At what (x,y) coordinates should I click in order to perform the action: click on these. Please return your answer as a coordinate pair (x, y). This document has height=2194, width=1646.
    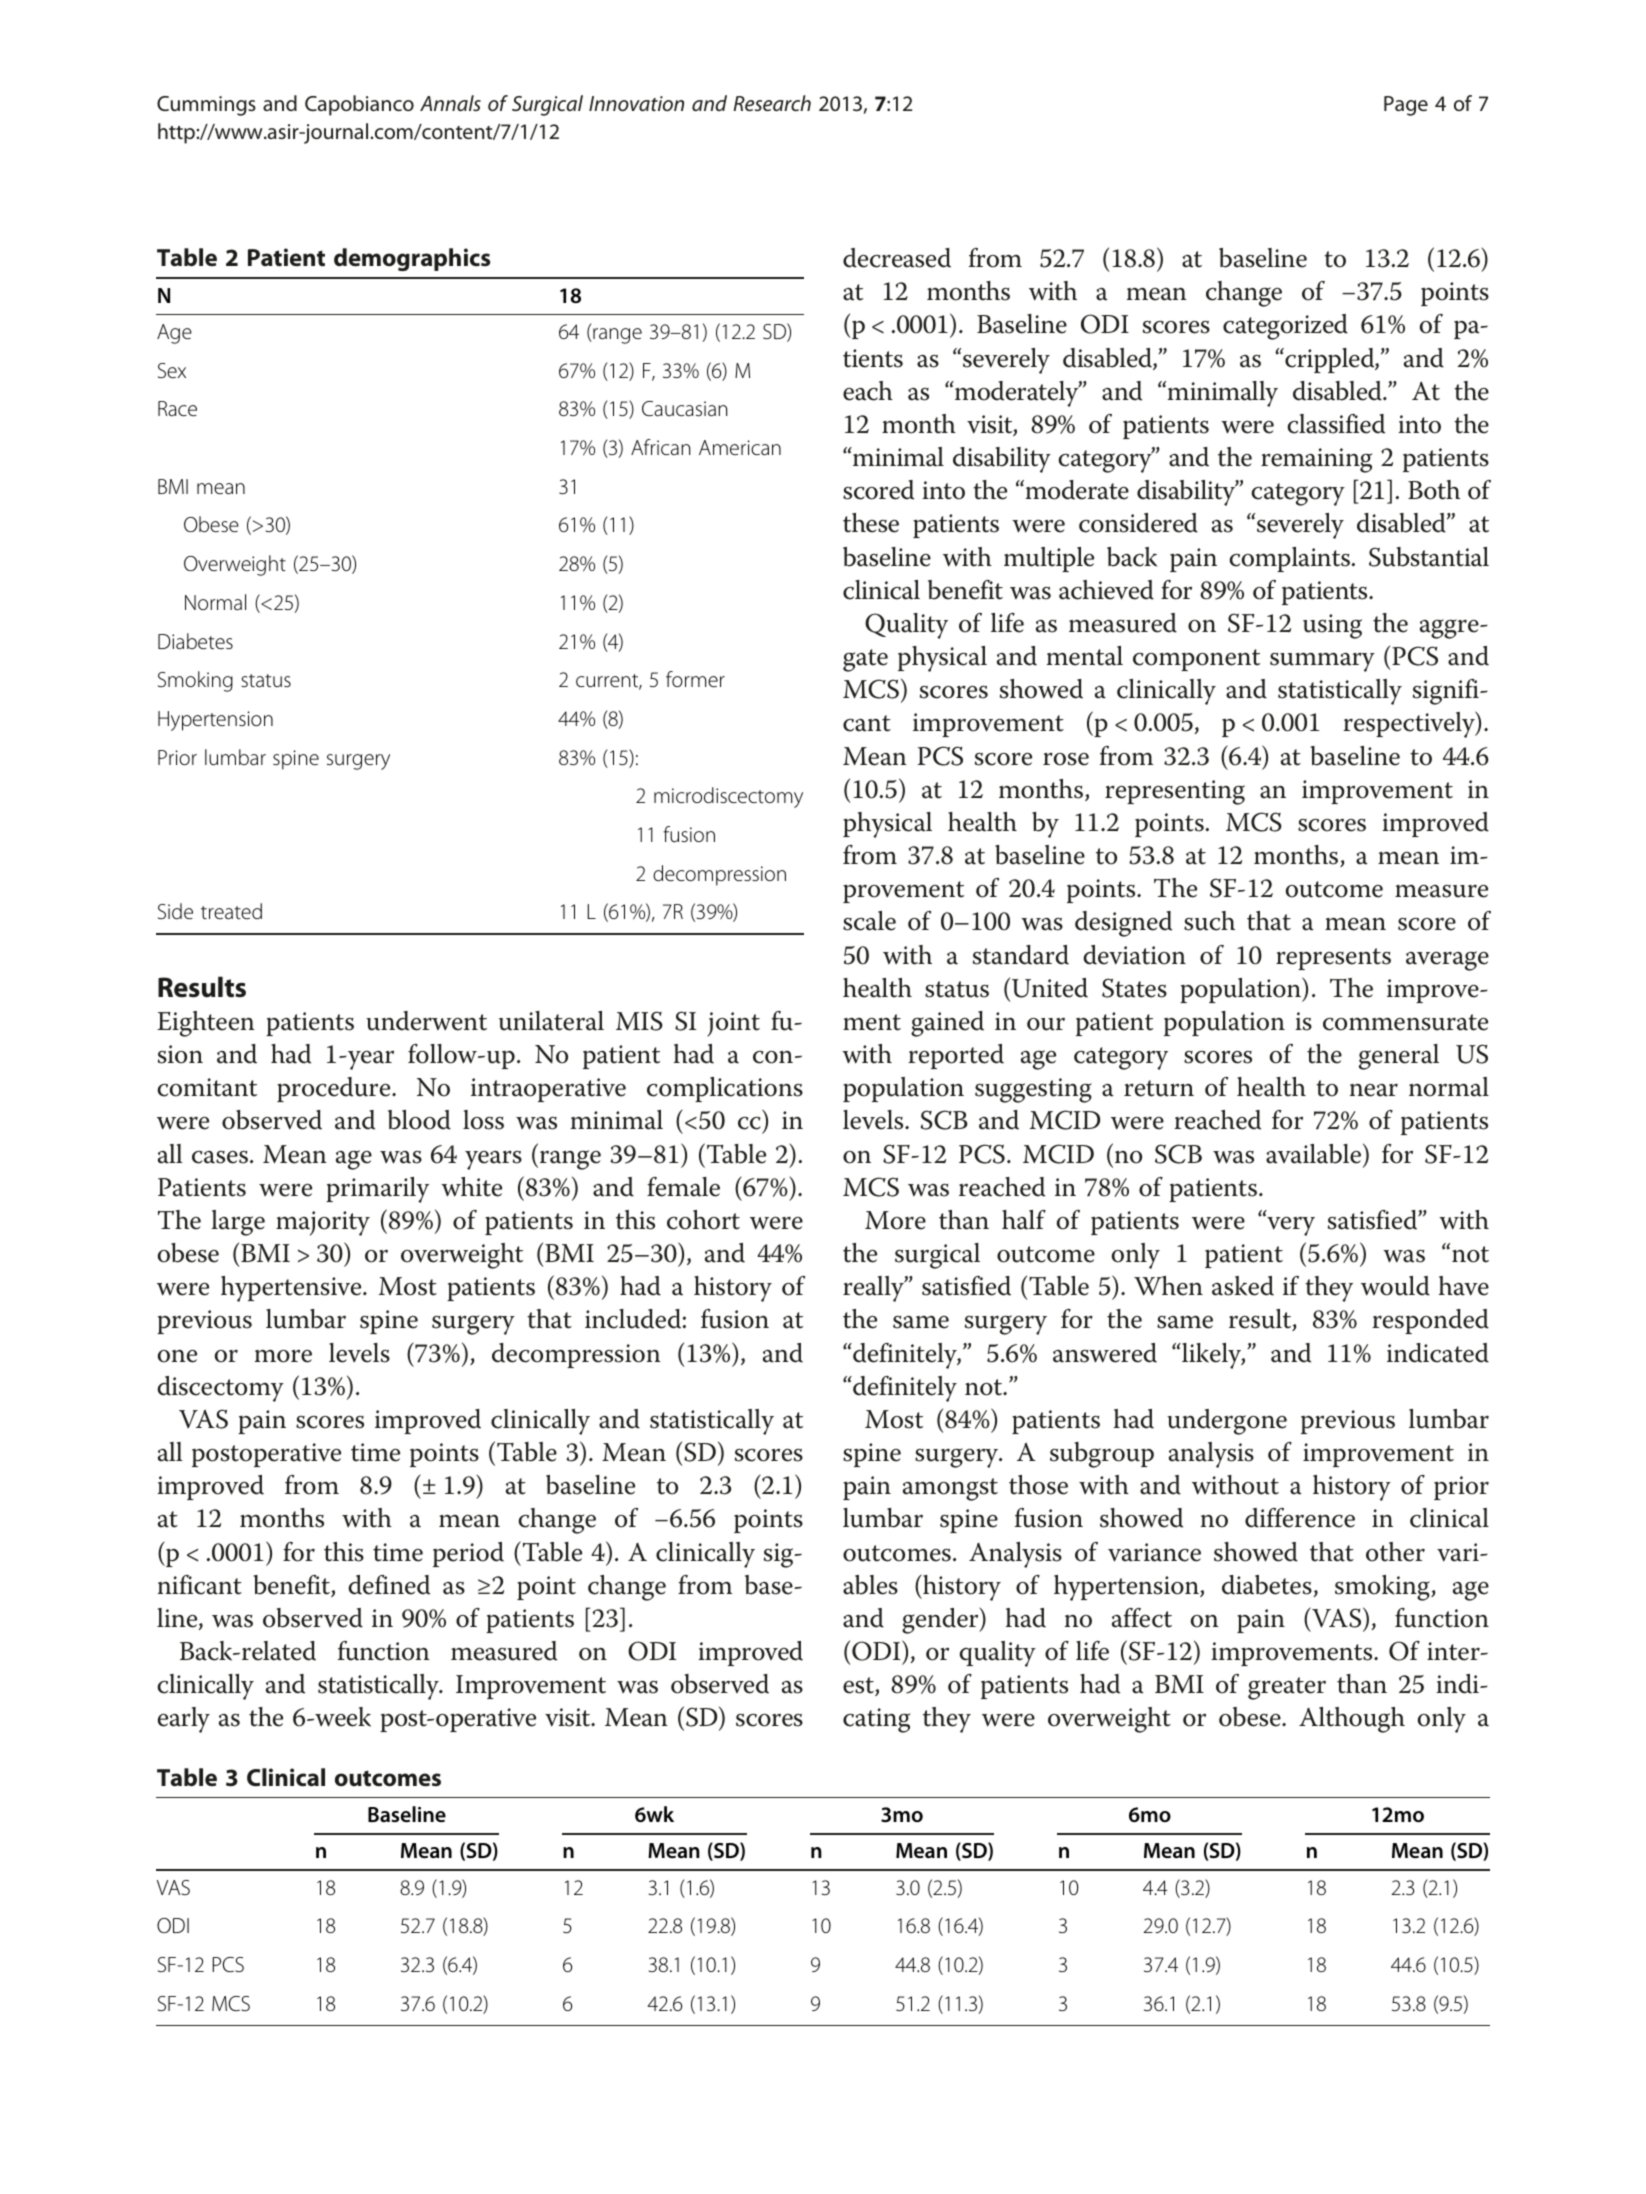
    Looking at the image, I should click on (871, 523).
